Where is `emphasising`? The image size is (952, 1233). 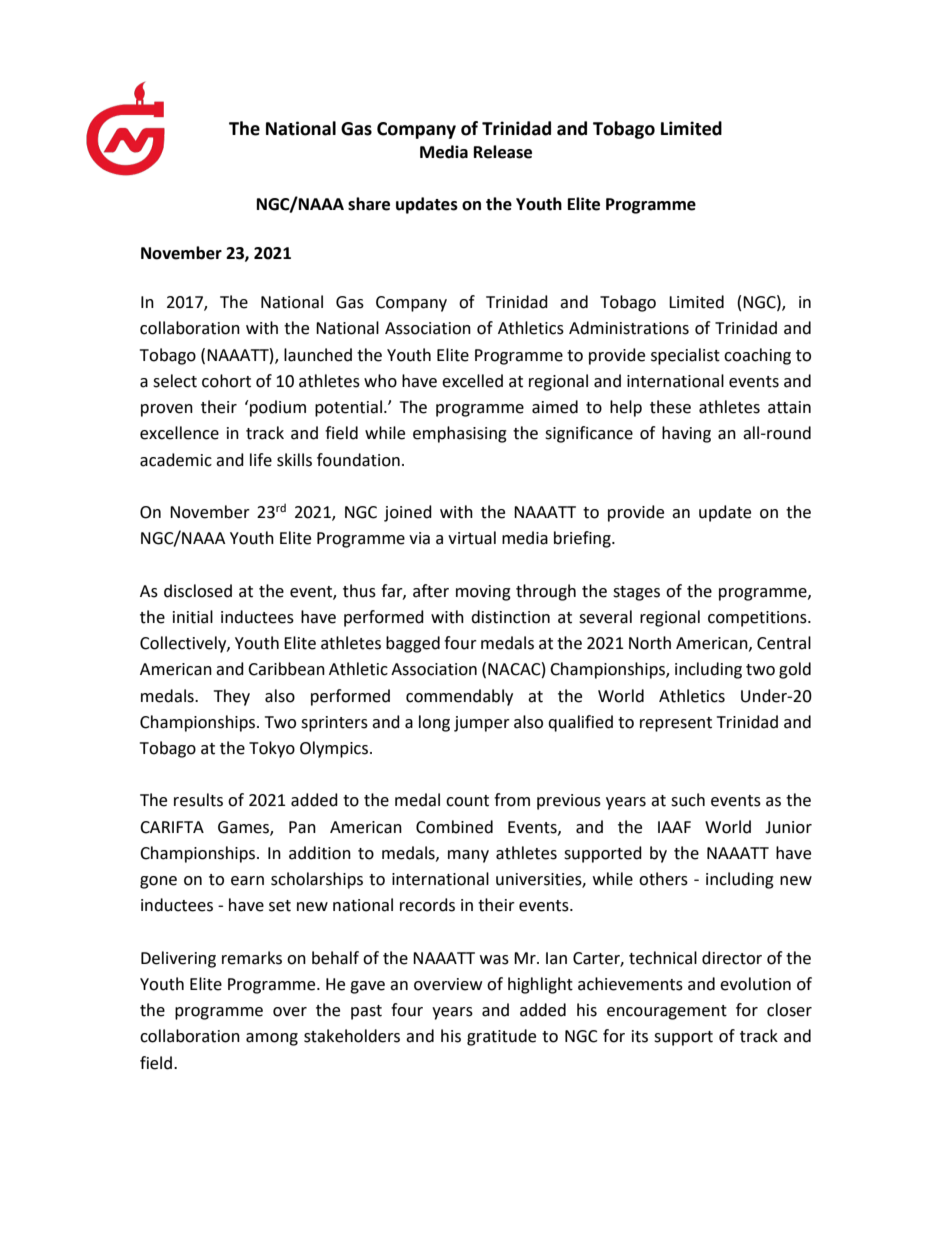 emphasising is located at coordinates (460, 434).
